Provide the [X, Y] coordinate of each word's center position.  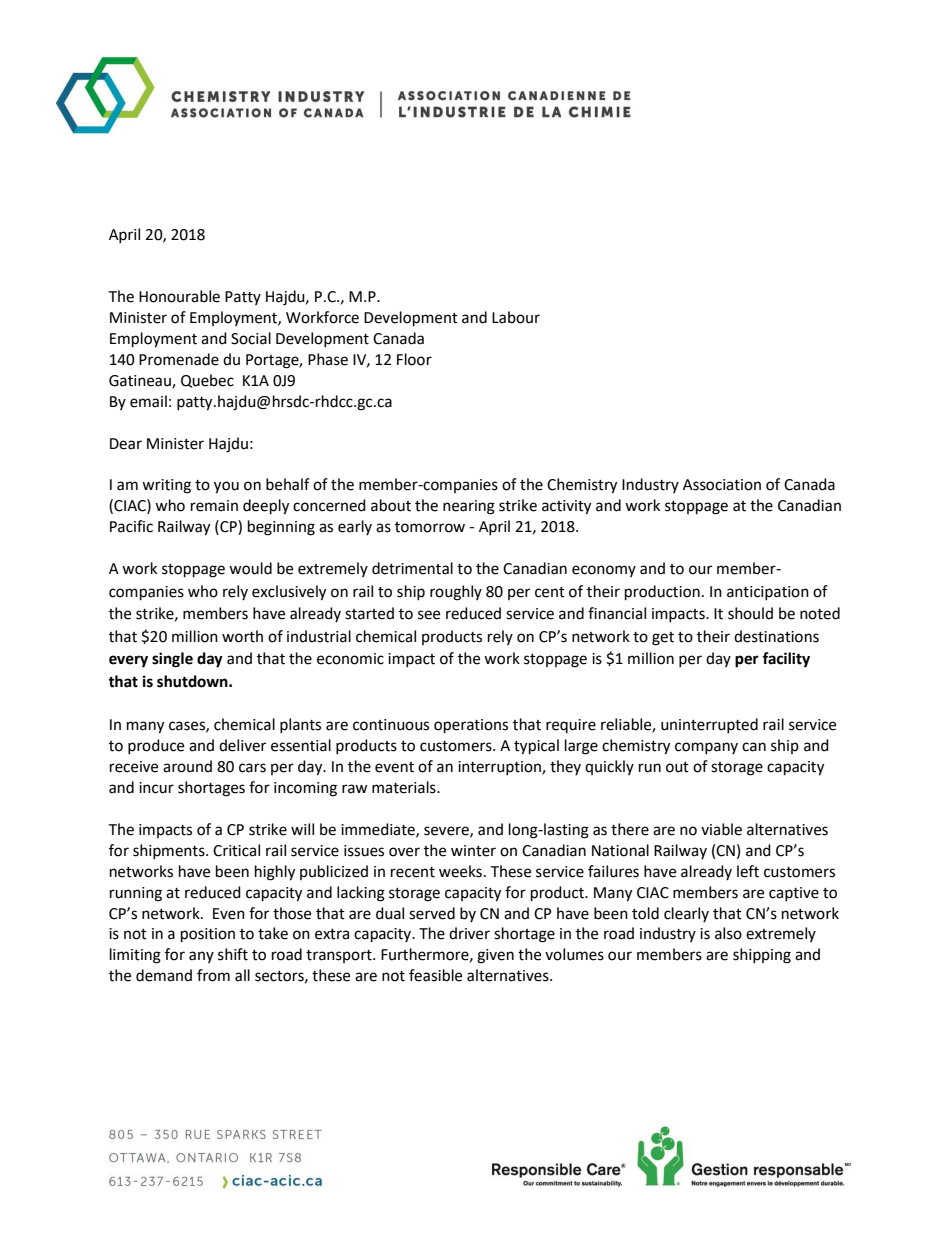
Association [722, 485]
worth [242, 636]
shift [233, 954]
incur [156, 788]
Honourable [179, 296]
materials [405, 787]
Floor [414, 359]
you [226, 487]
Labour [516, 317]
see [429, 615]
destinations [776, 636]
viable [721, 829]
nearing [469, 507]
